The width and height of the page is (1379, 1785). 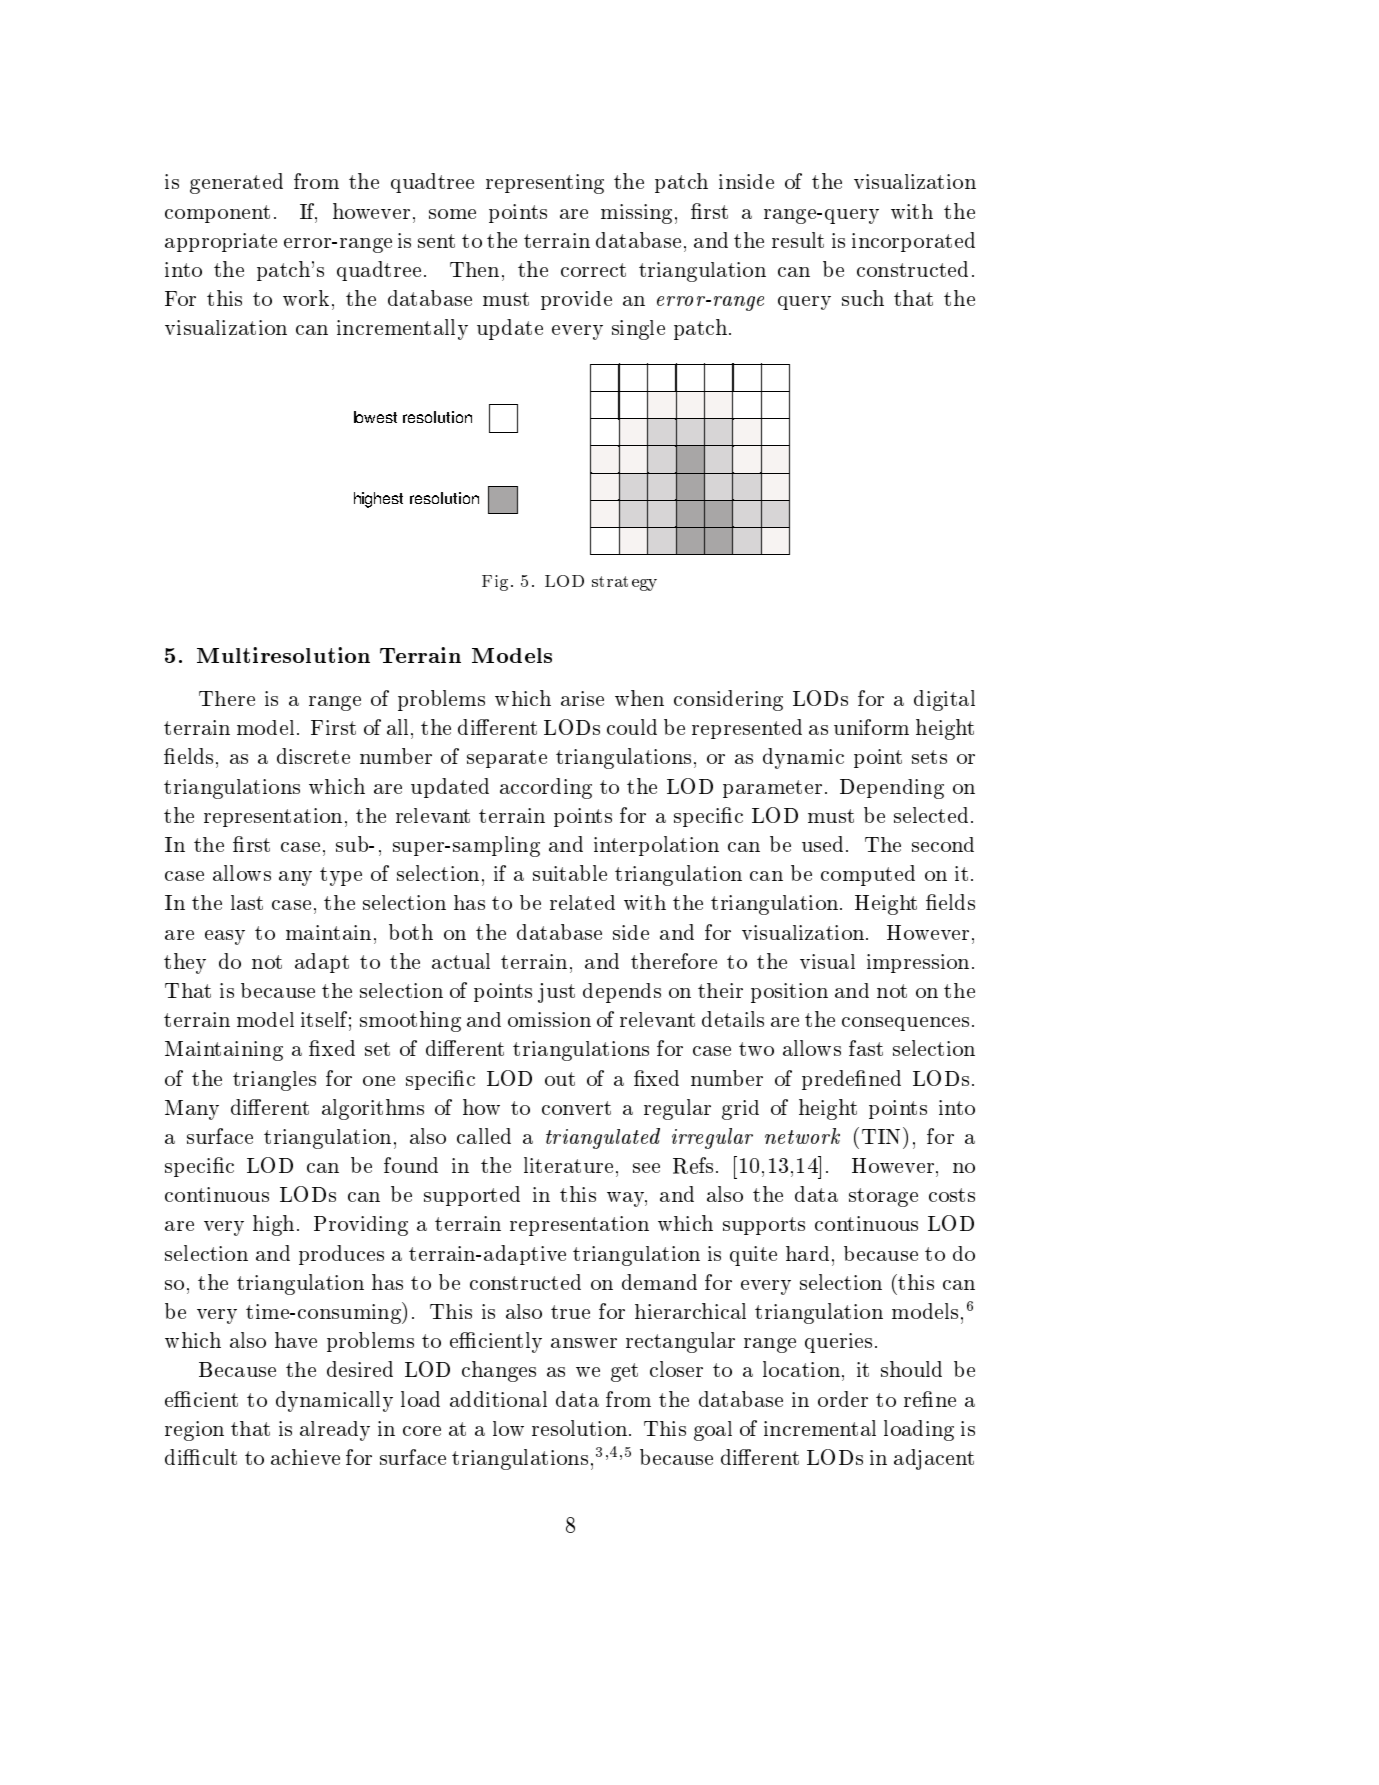 I want to click on First, so click(x=333, y=727).
